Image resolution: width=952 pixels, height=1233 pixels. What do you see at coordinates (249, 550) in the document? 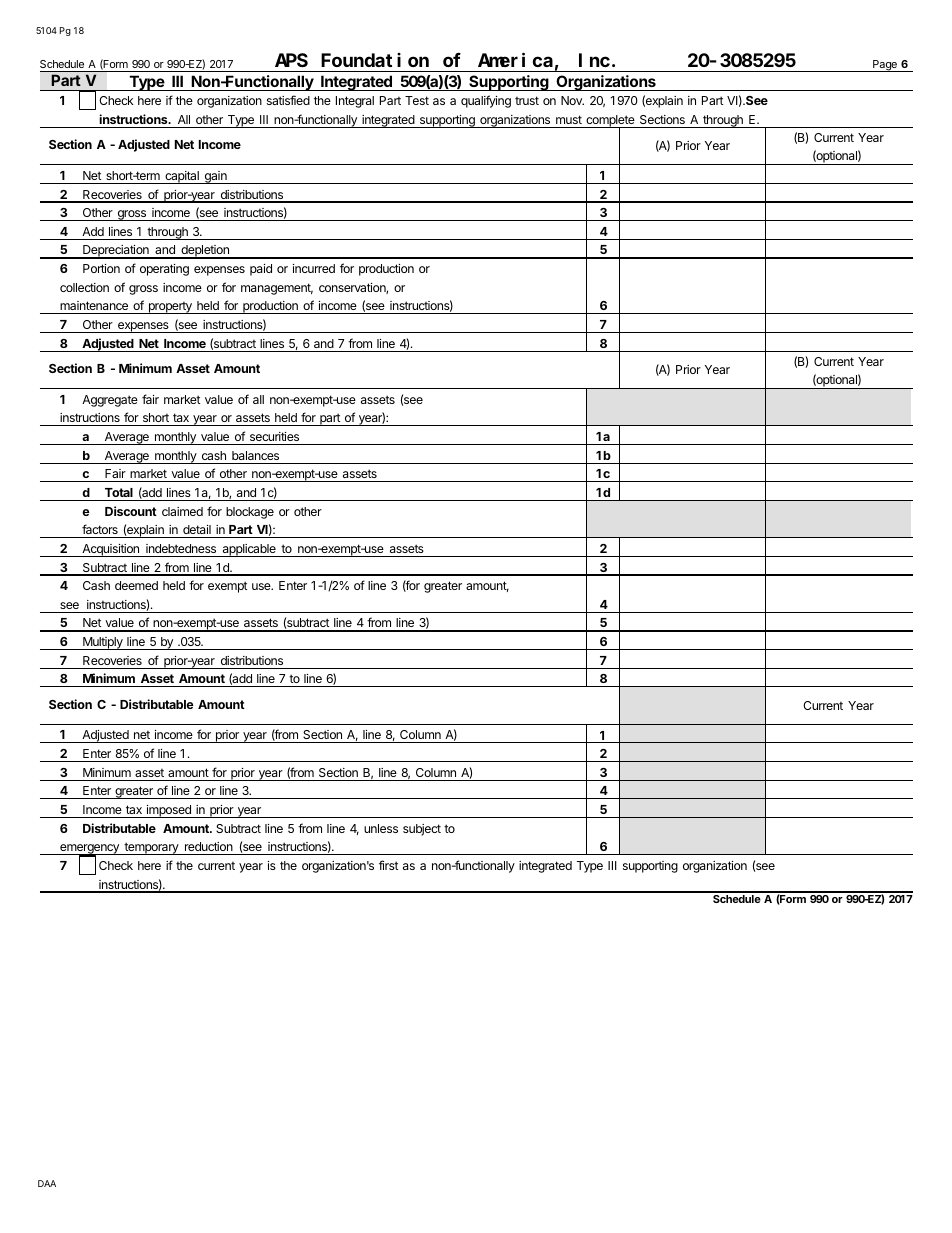
I see `applicable` at bounding box center [249, 550].
